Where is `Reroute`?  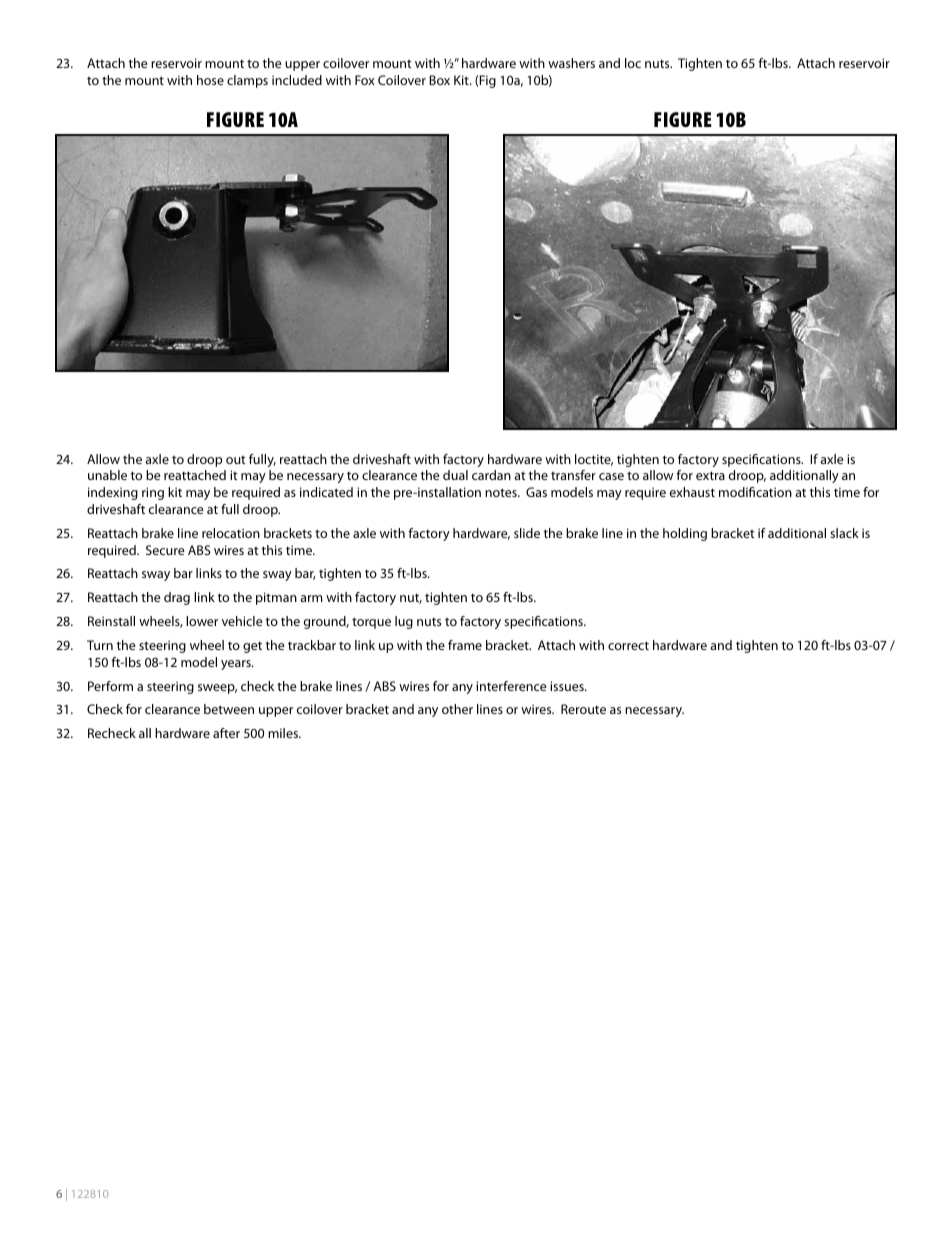
Reroute is located at coordinates (583, 709).
